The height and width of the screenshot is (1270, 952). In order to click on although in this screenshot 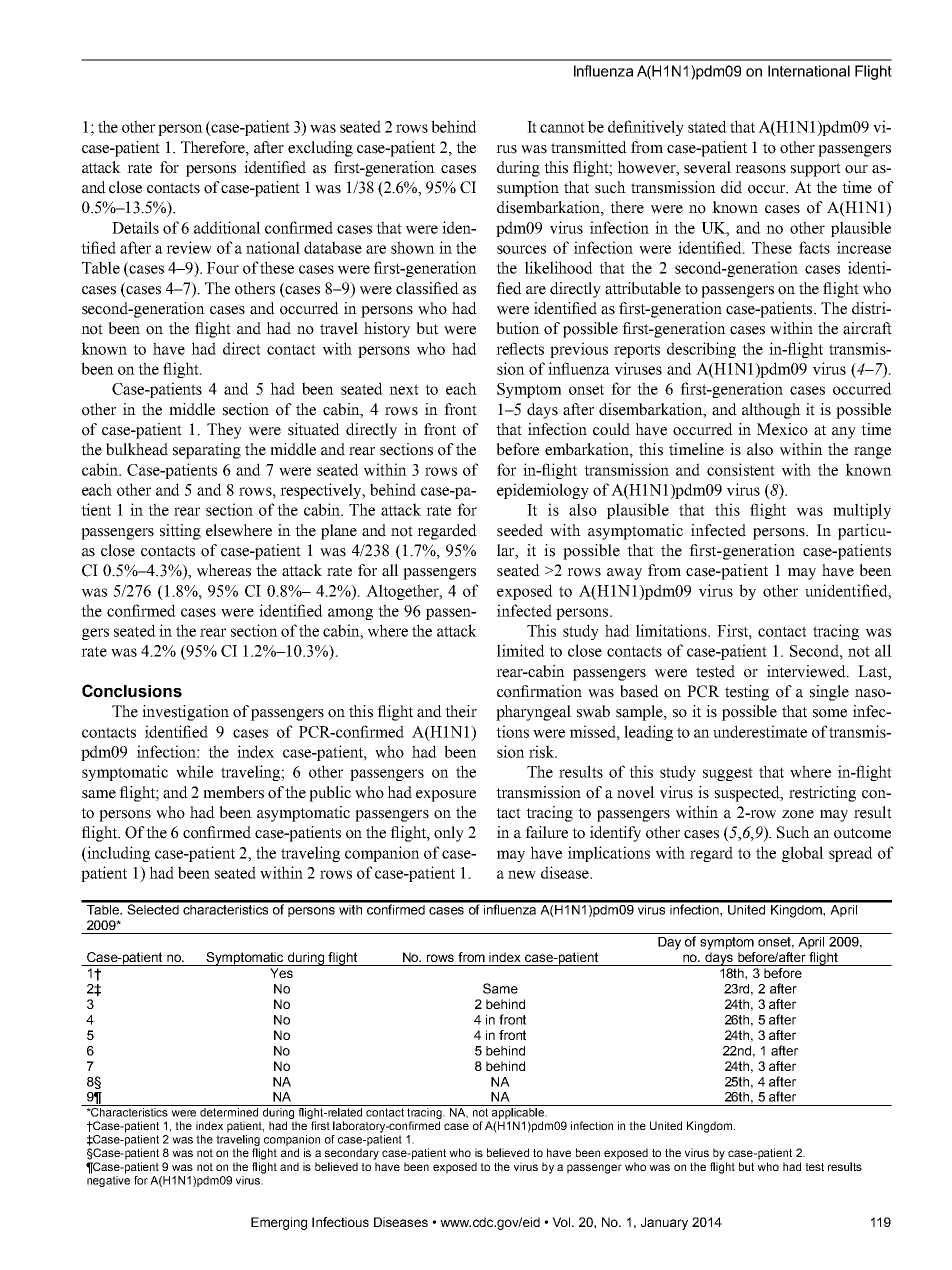, I will do `click(771, 411)`.
